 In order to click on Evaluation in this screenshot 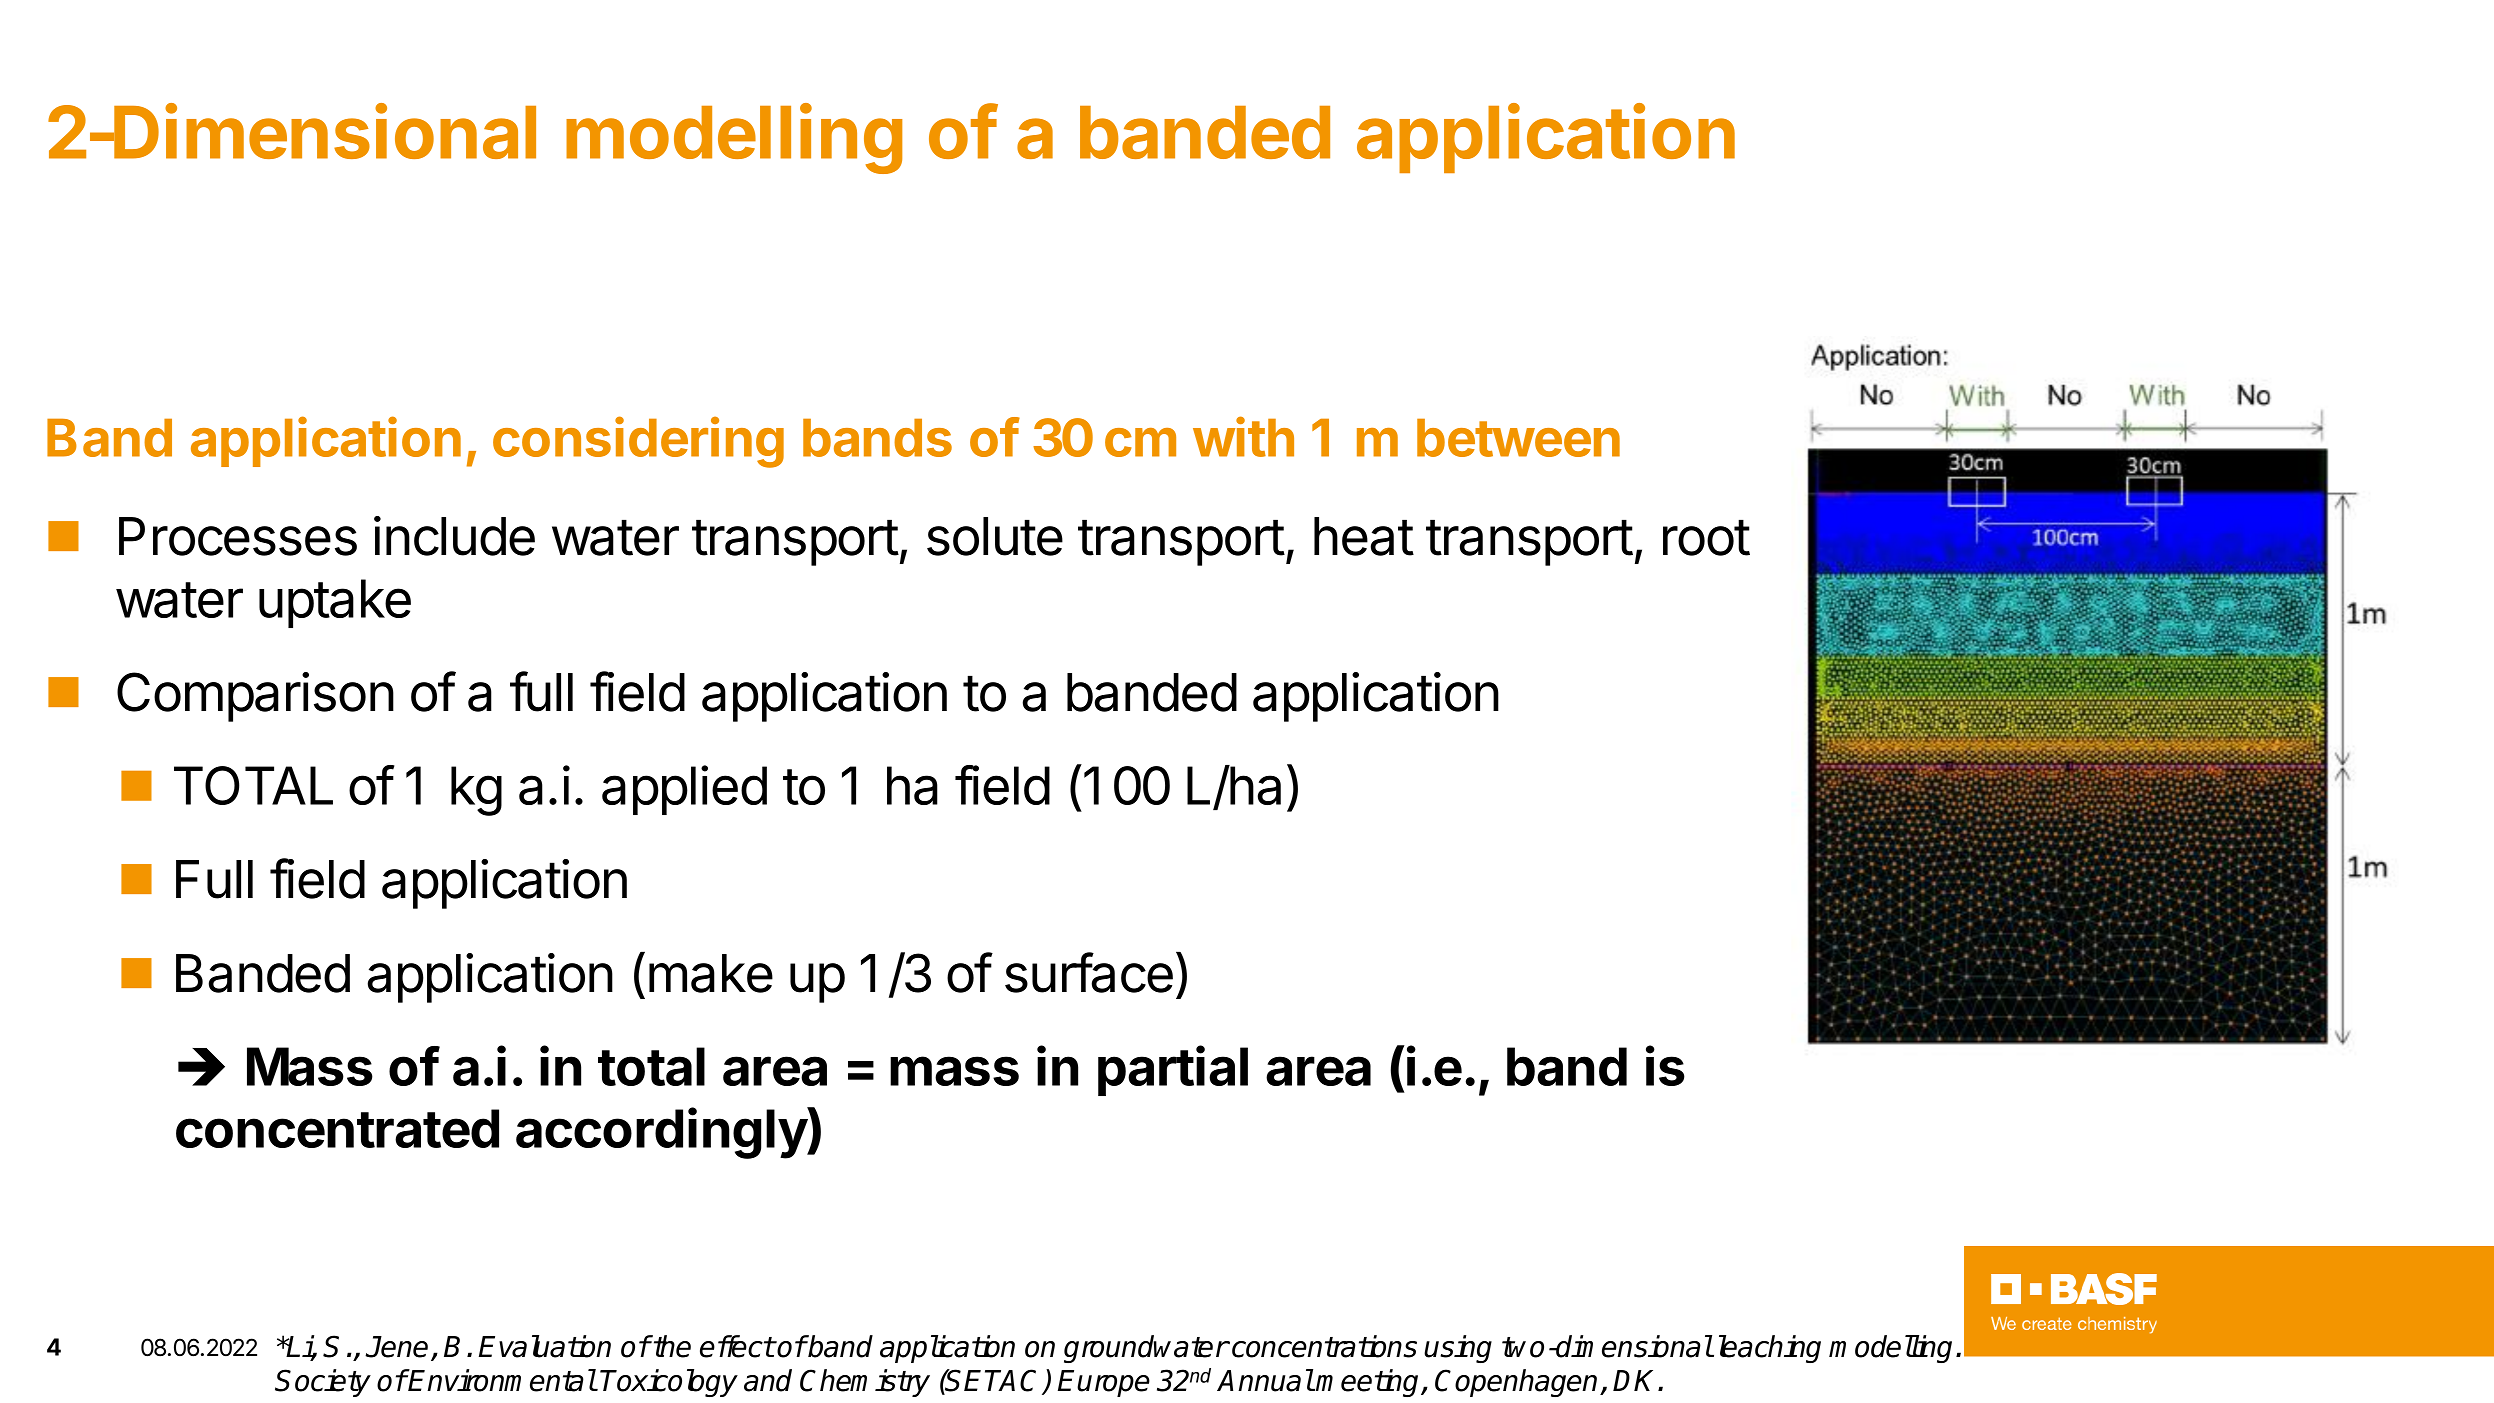, I will do `click(545, 1346)`.
